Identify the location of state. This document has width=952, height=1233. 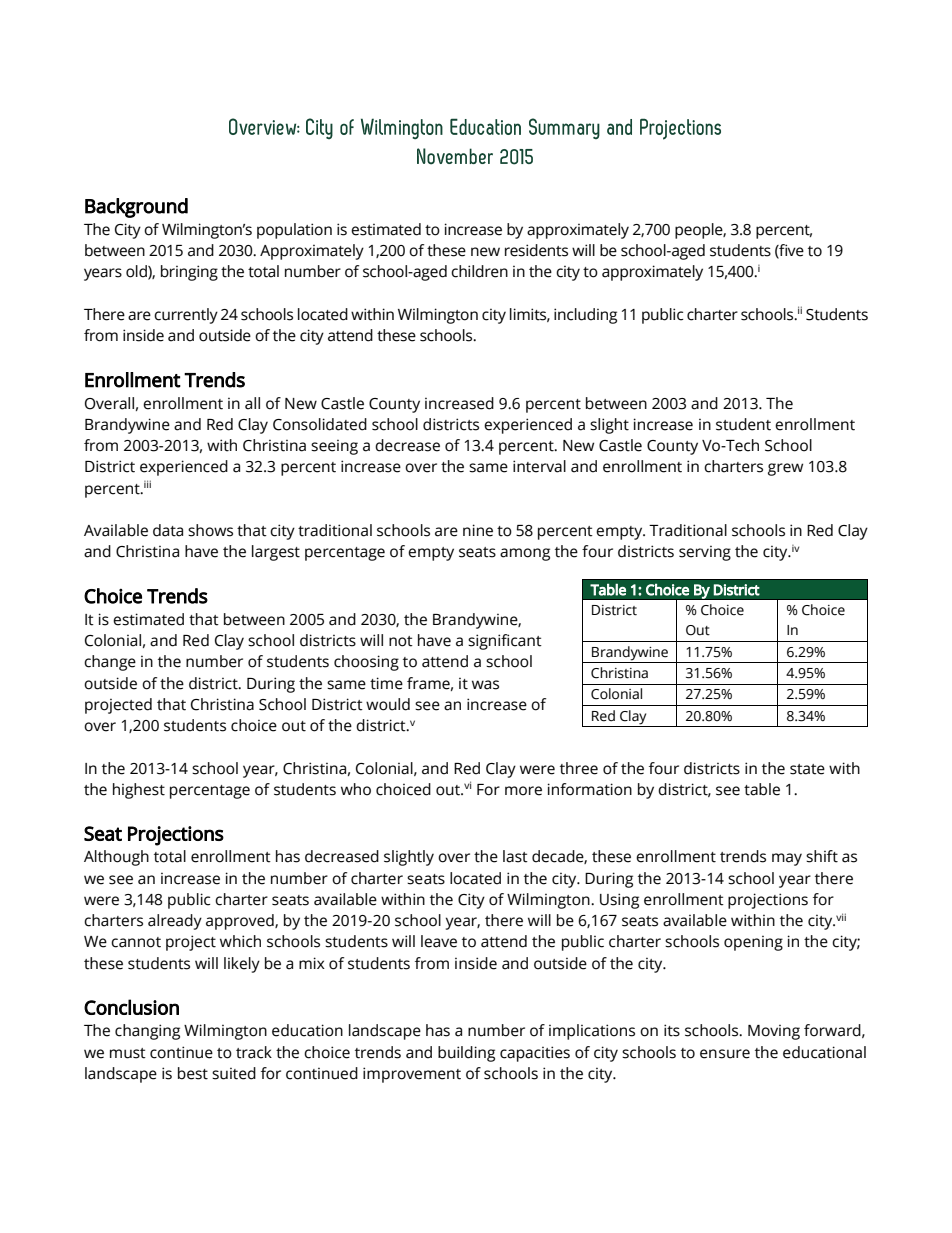
(807, 769).
